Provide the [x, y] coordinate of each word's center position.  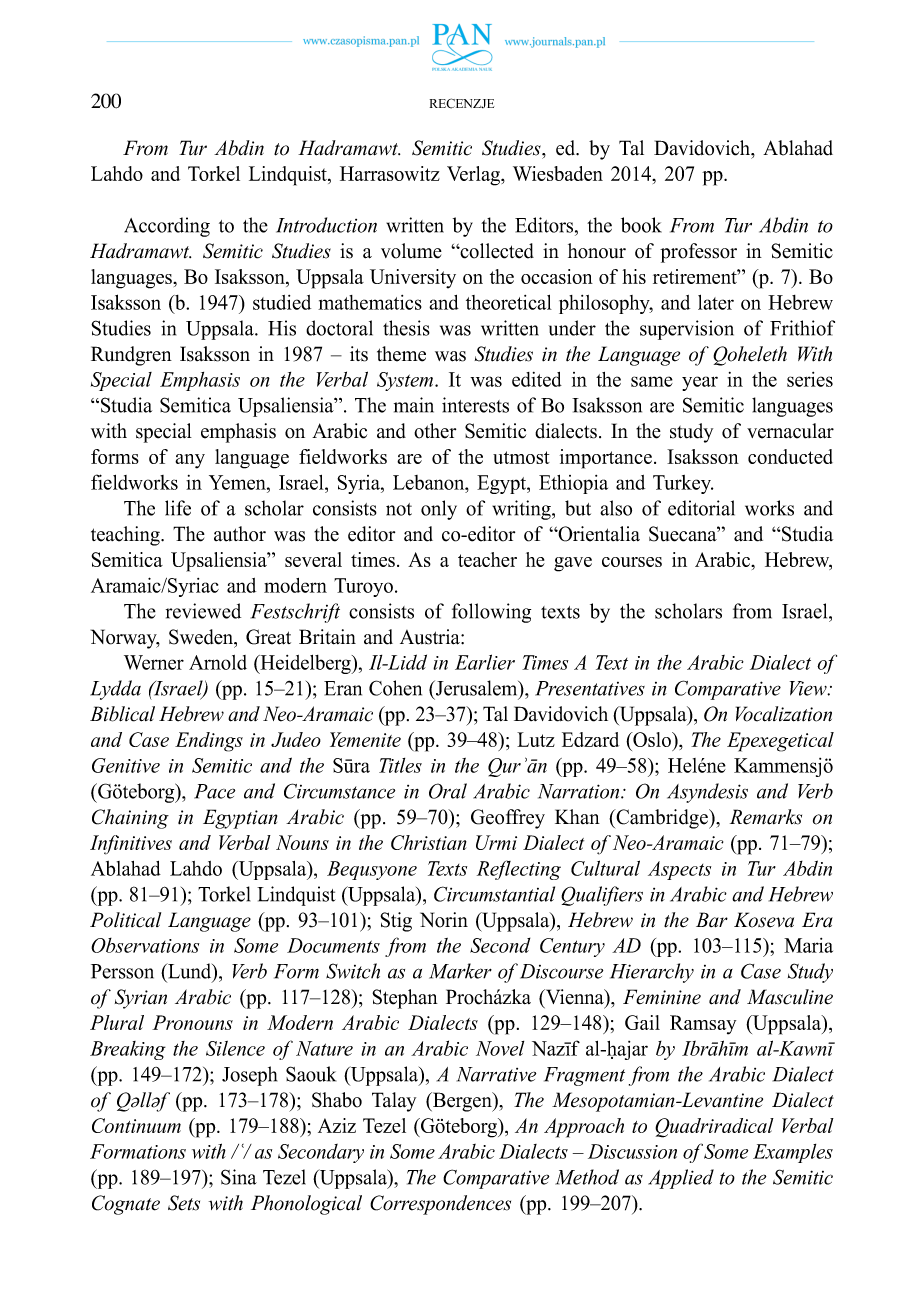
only [439, 510]
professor [698, 253]
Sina [239, 1177]
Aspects [679, 870]
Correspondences [440, 1205]
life [178, 508]
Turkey [683, 484]
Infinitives [131, 845]
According [167, 227]
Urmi [496, 842]
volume [411, 251]
